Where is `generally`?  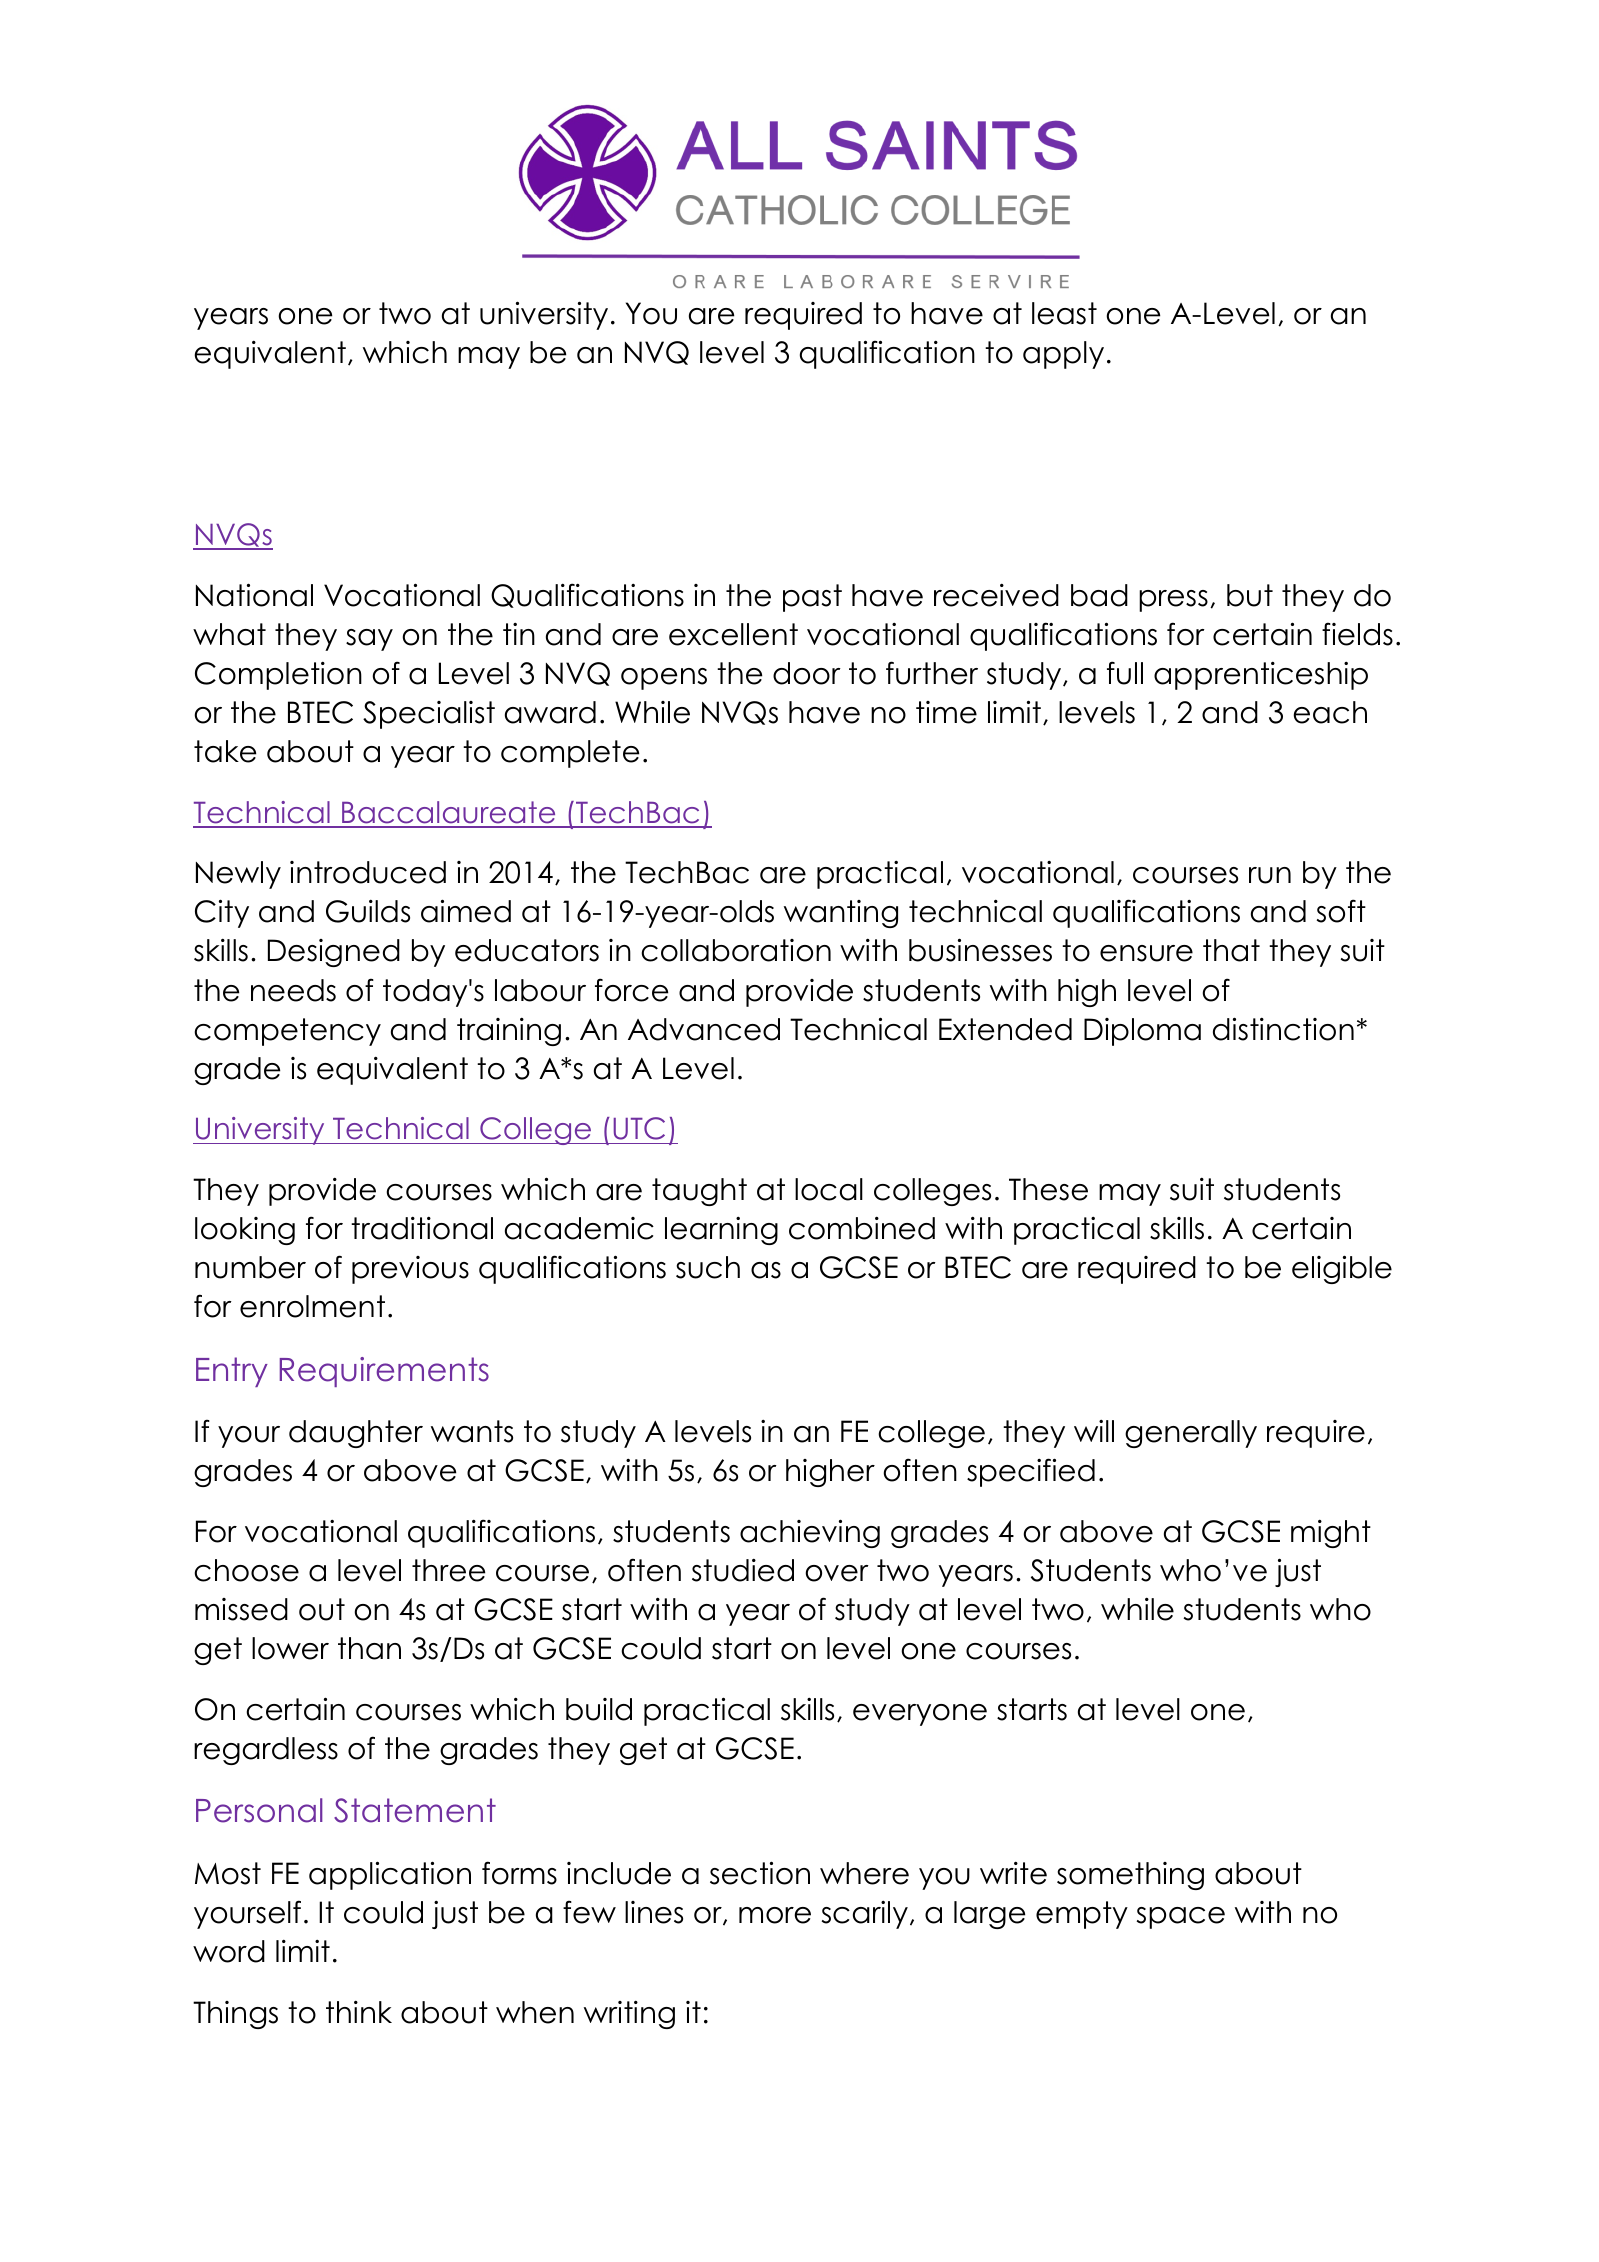
generally is located at coordinates (1191, 1434).
